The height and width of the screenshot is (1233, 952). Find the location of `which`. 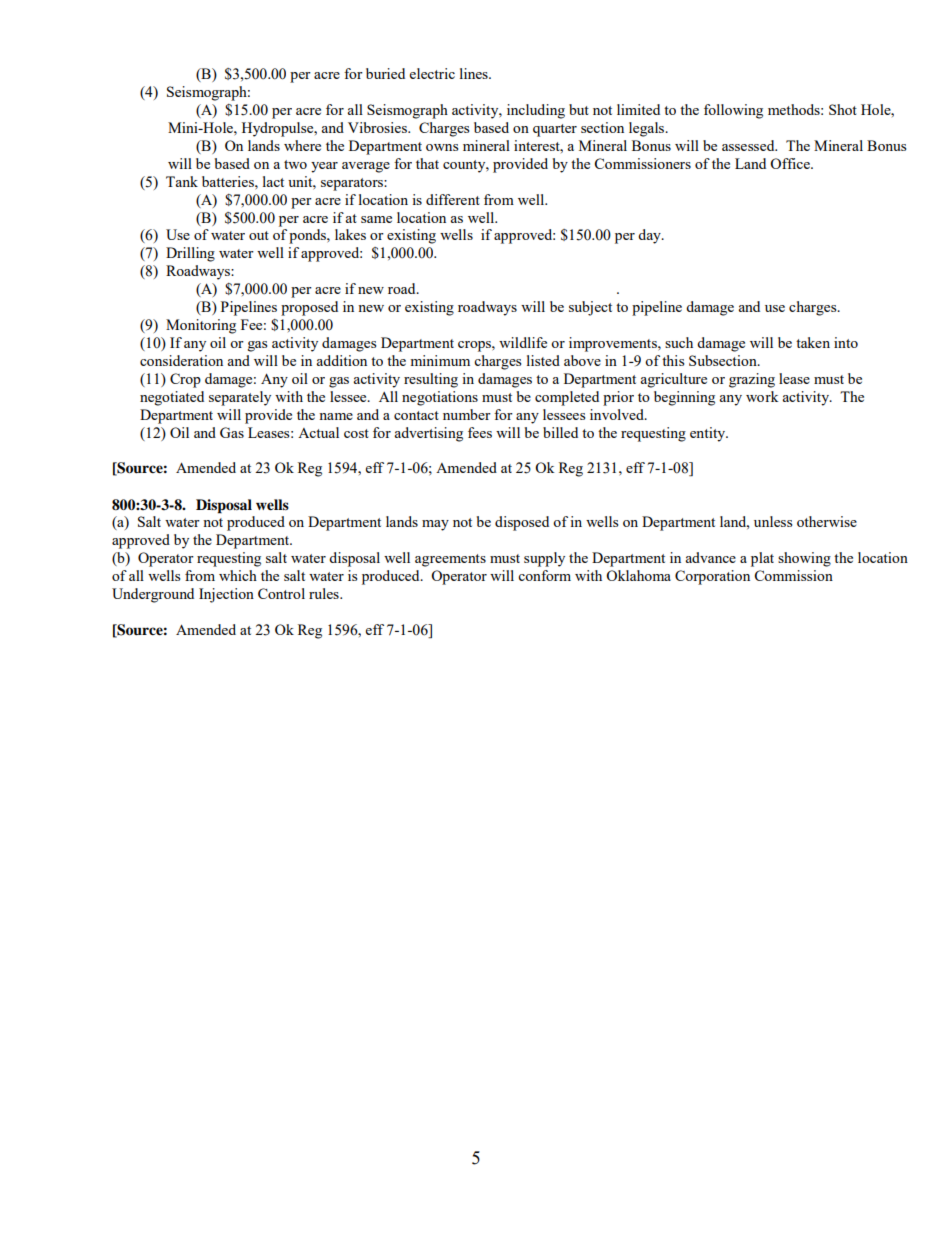

which is located at coordinates (238, 575).
